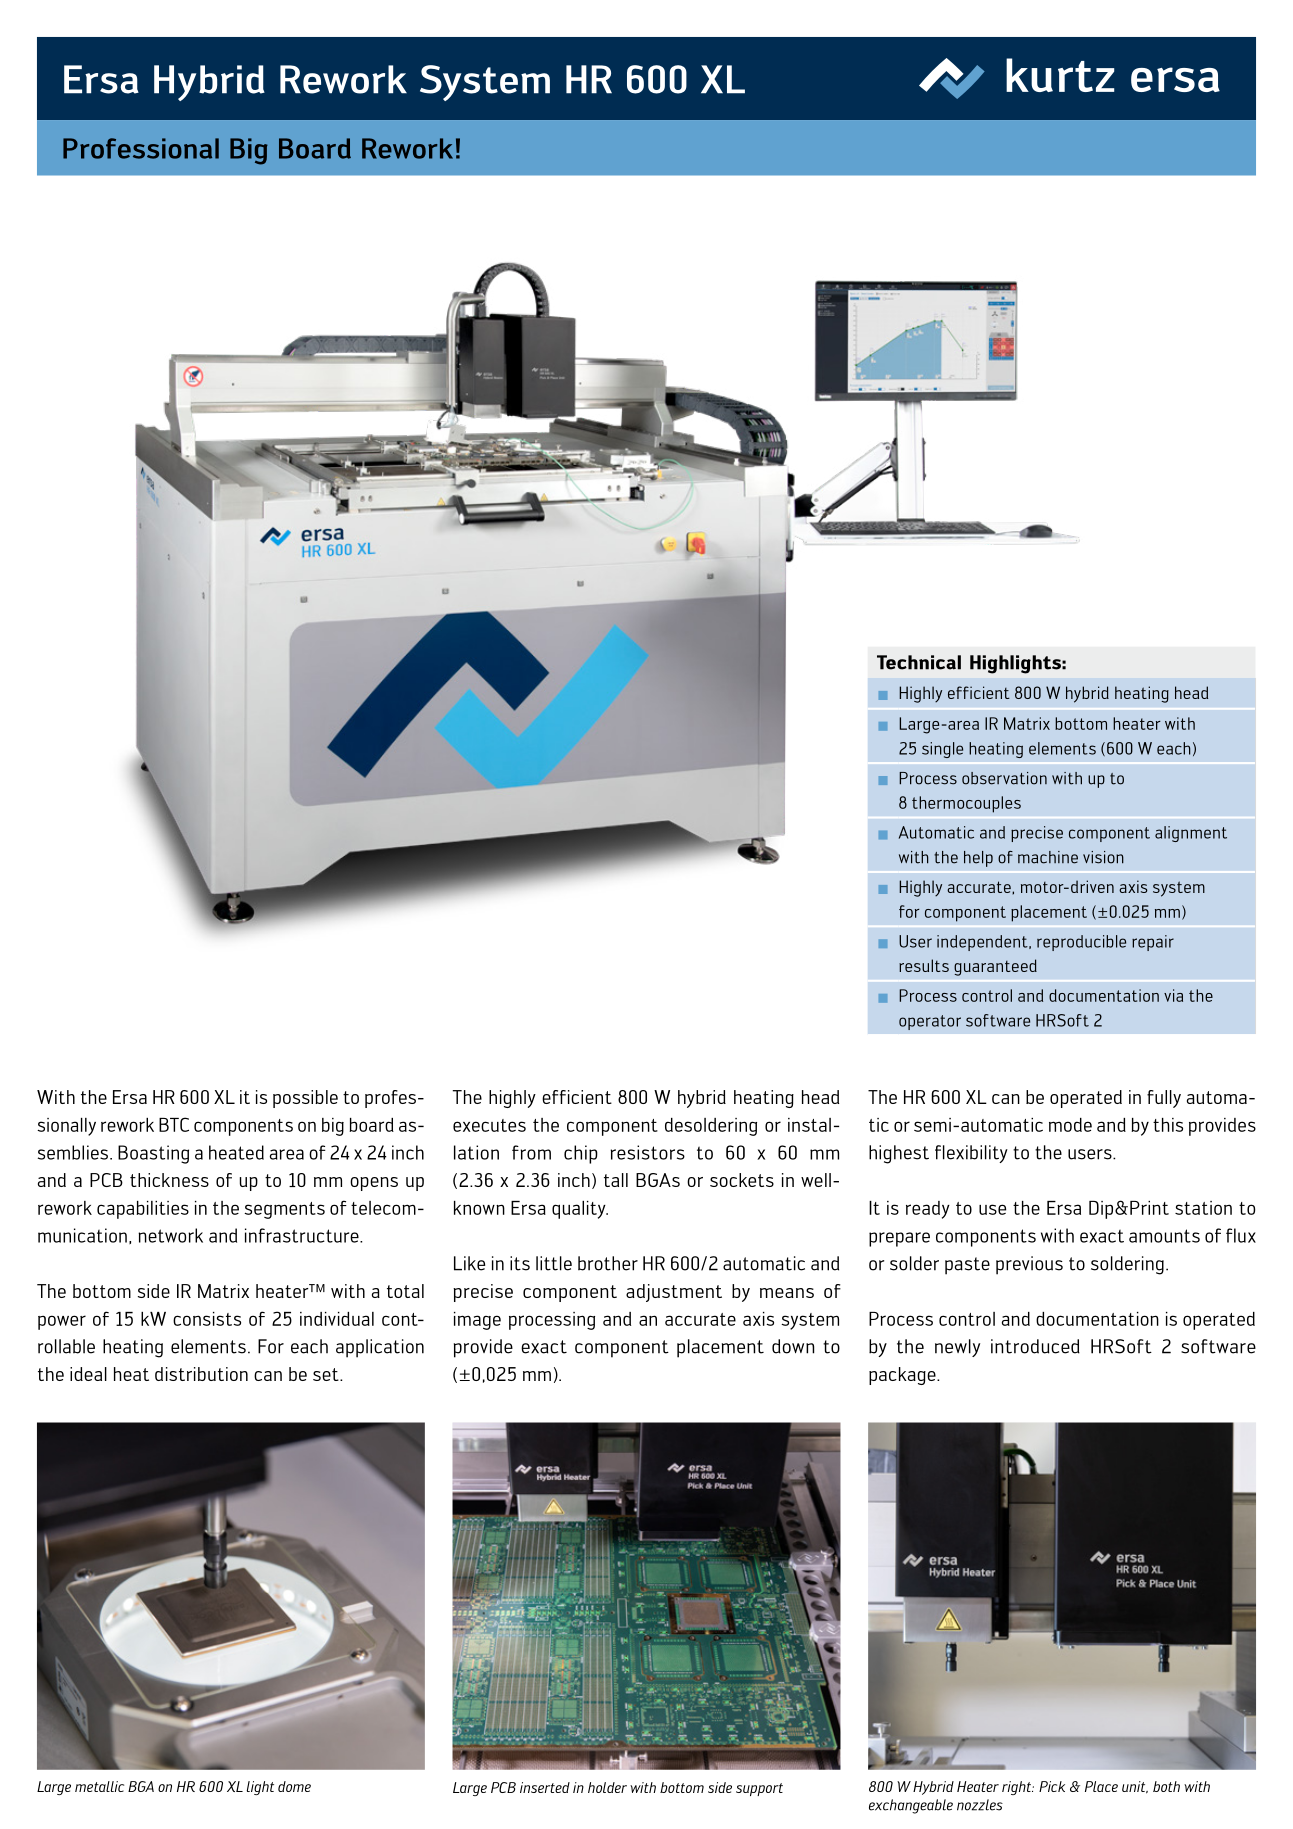  I want to click on distribution, so click(201, 1374).
